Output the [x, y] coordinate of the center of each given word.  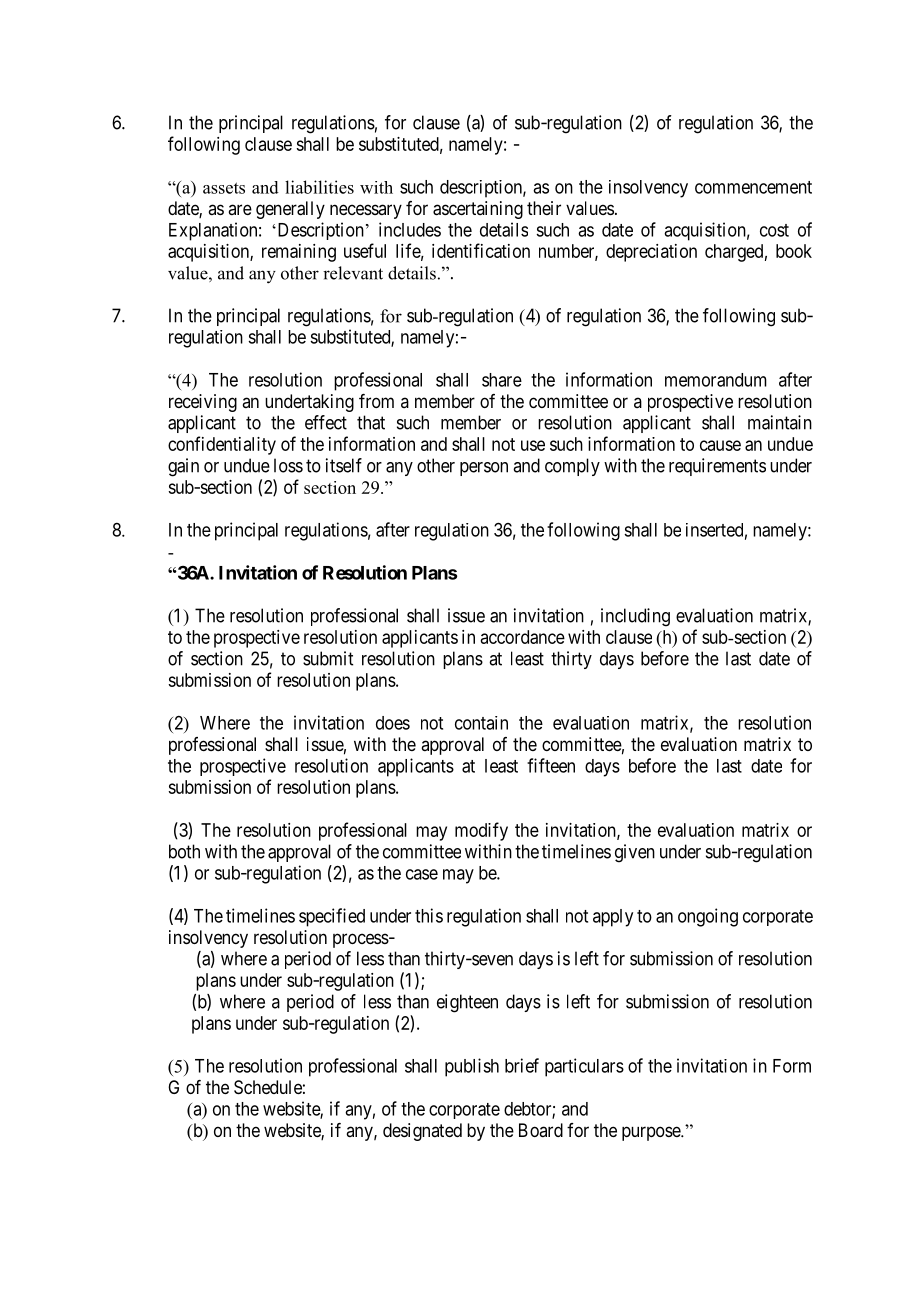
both [184, 851]
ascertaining [478, 210]
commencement [753, 187]
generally [290, 210]
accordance [523, 637]
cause [720, 445]
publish [472, 1067]
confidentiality [222, 445]
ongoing [708, 917]
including [635, 617]
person [484, 469]
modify [481, 831]
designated [422, 1132]
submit [328, 658]
